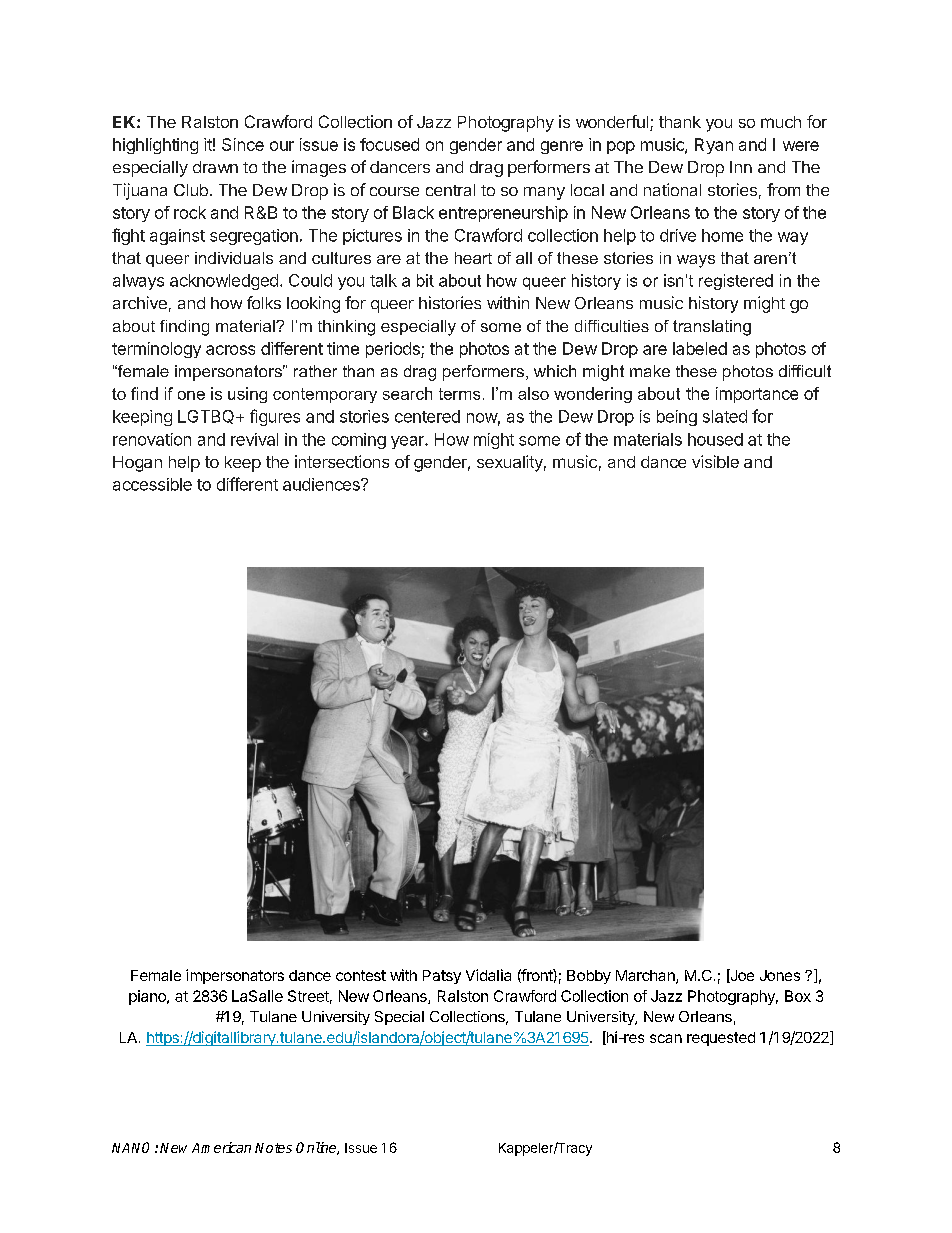  Describe the element at coordinates (361, 975) in the document. I see `contest` at that location.
